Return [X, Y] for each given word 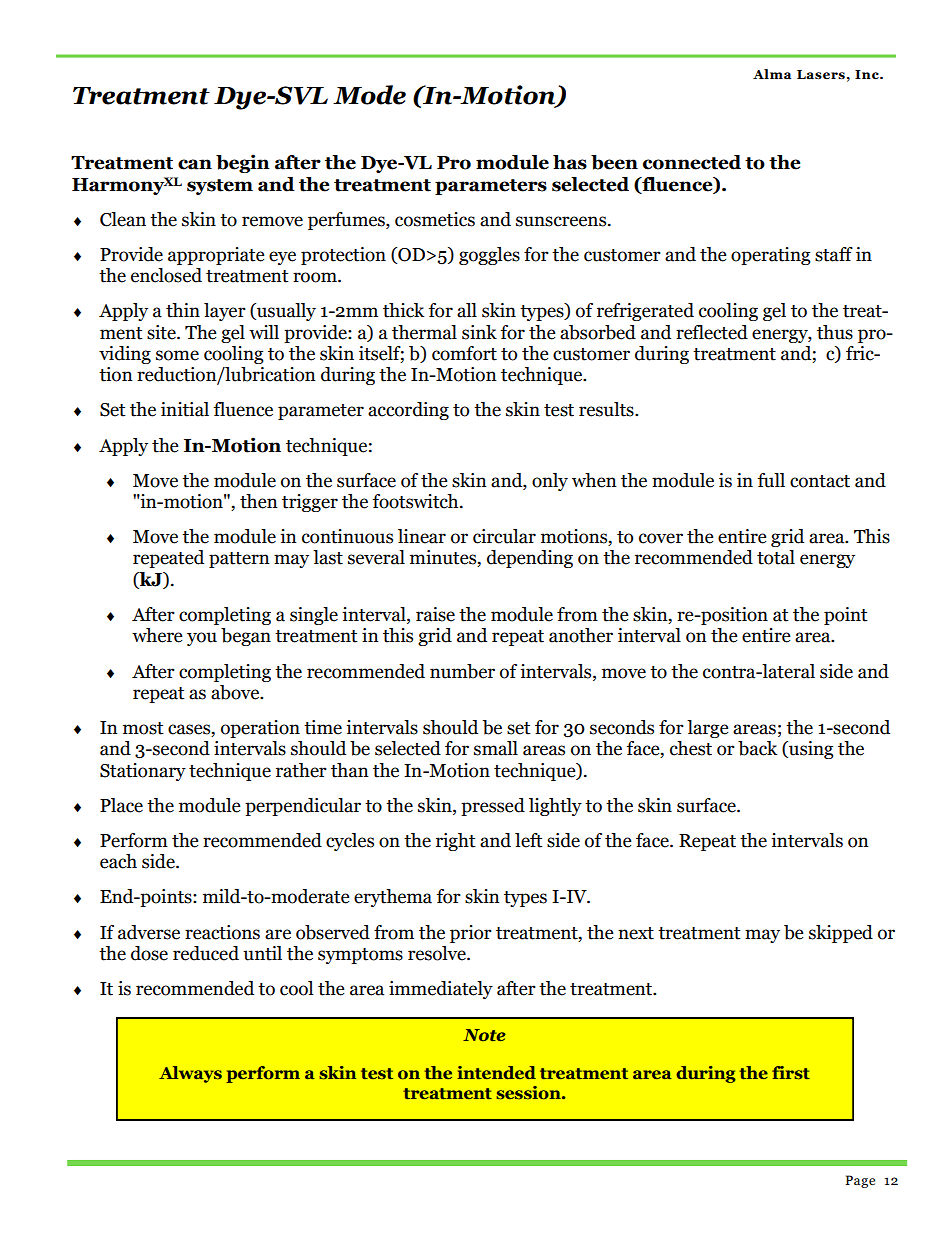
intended [497, 1072]
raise [435, 614]
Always [190, 1074]
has [570, 162]
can [195, 164]
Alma [772, 74]
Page [860, 1181]
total [776, 557]
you [202, 639]
